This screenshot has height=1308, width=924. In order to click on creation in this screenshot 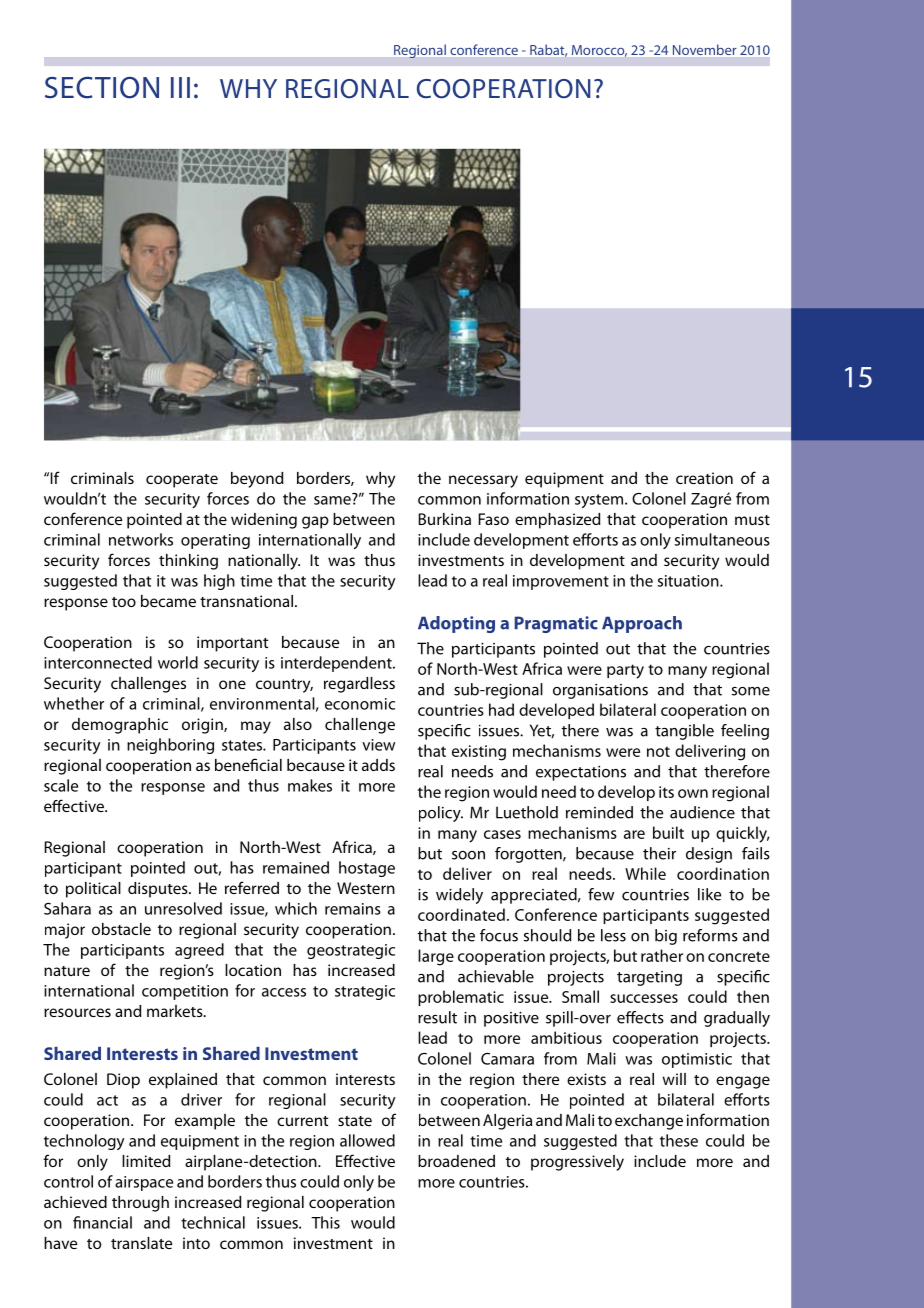, I will do `click(704, 478)`.
